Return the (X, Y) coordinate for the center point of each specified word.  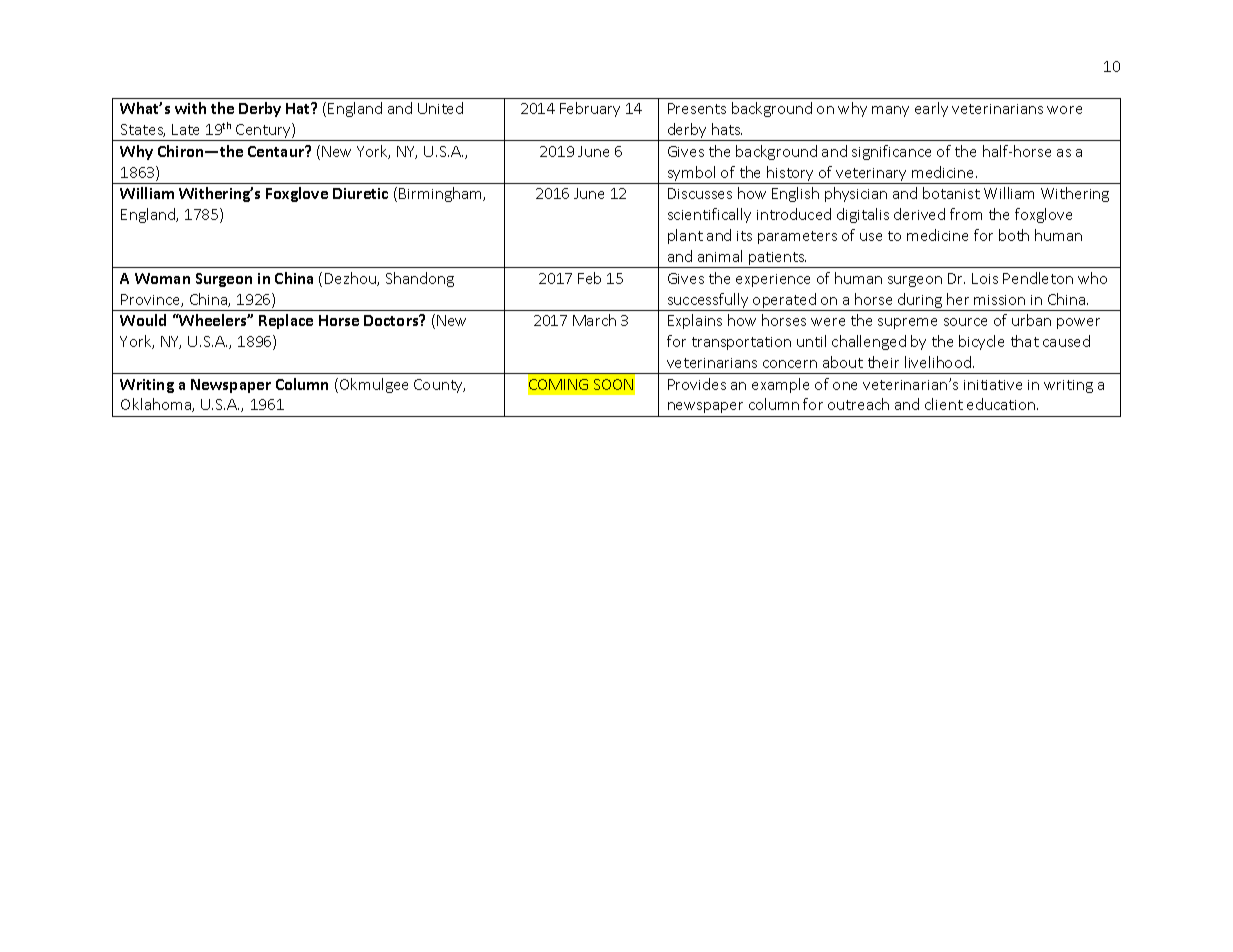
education (1002, 404)
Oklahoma (157, 405)
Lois (985, 278)
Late (185, 129)
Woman (162, 278)
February (590, 109)
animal (720, 256)
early (931, 109)
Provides (697, 384)
